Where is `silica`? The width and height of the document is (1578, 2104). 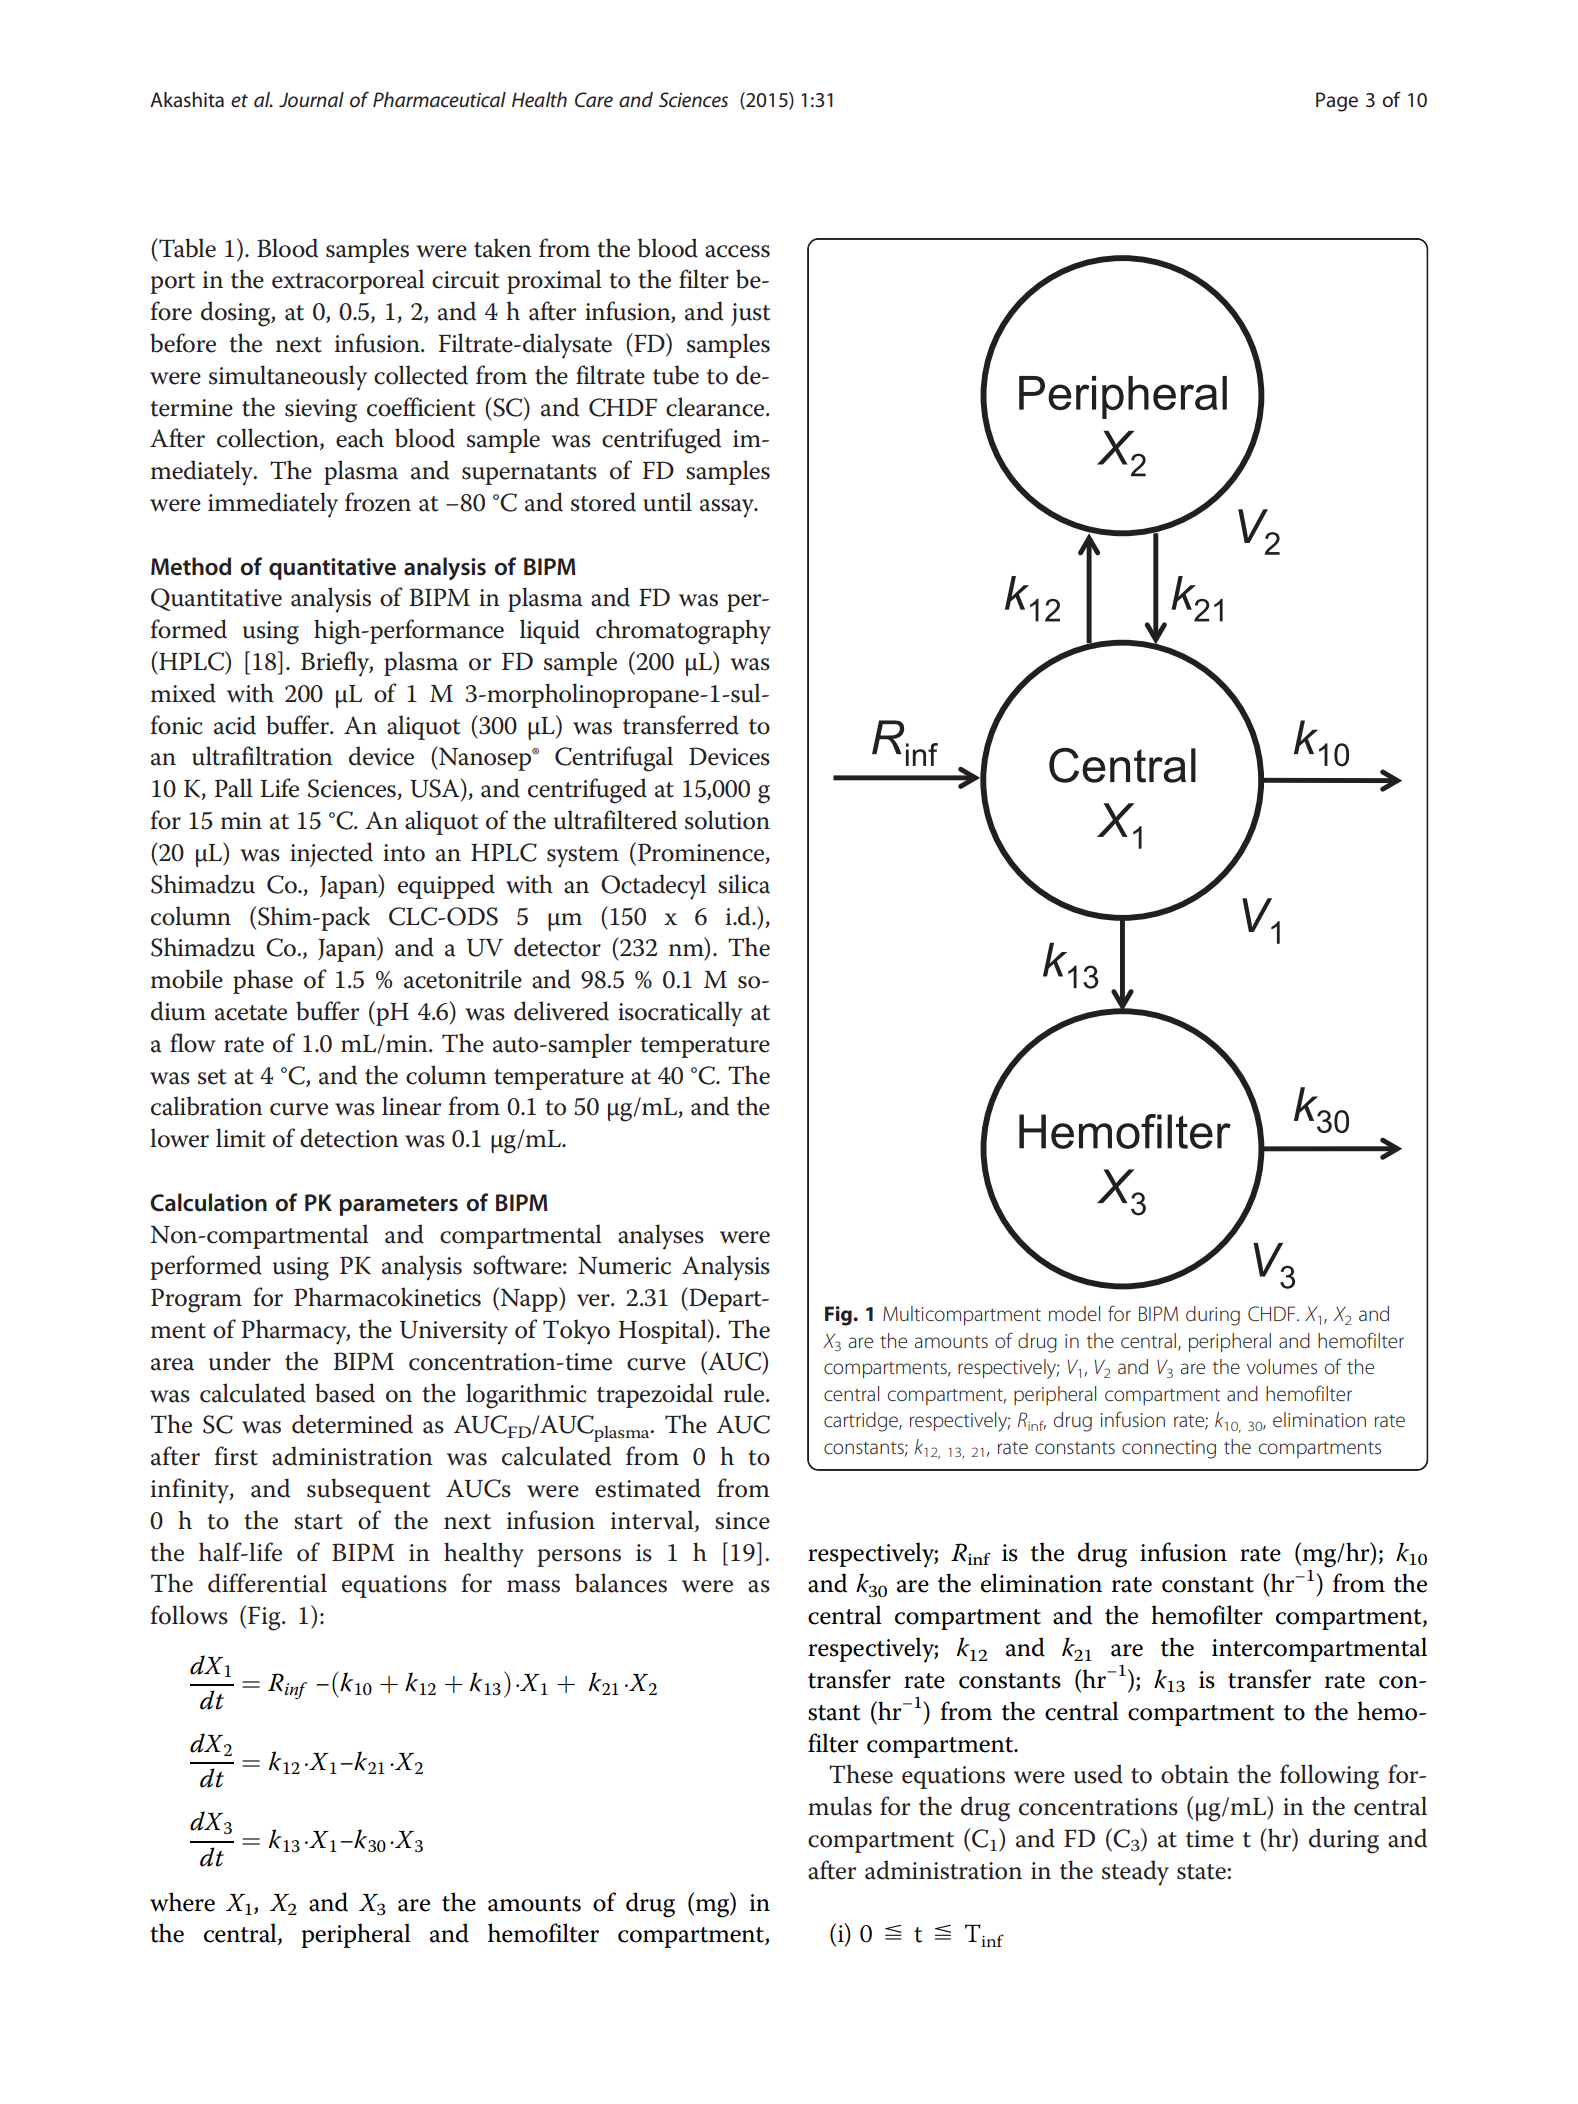
silica is located at coordinates (744, 884).
